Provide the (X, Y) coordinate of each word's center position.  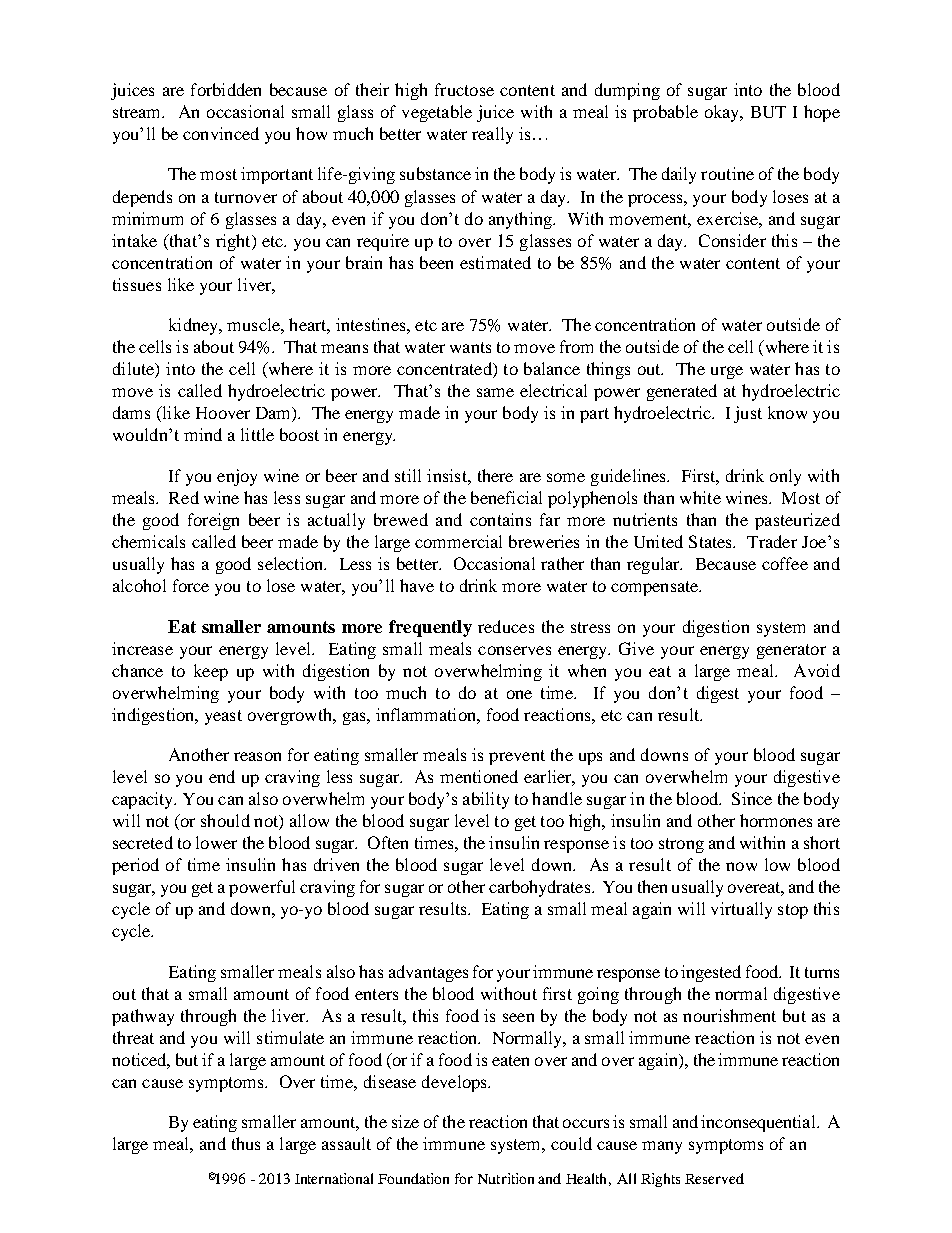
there (495, 475)
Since (752, 798)
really (492, 135)
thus (246, 1143)
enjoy (237, 477)
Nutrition (506, 1178)
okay (723, 113)
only (785, 477)
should (225, 820)
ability (486, 800)
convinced (221, 133)
